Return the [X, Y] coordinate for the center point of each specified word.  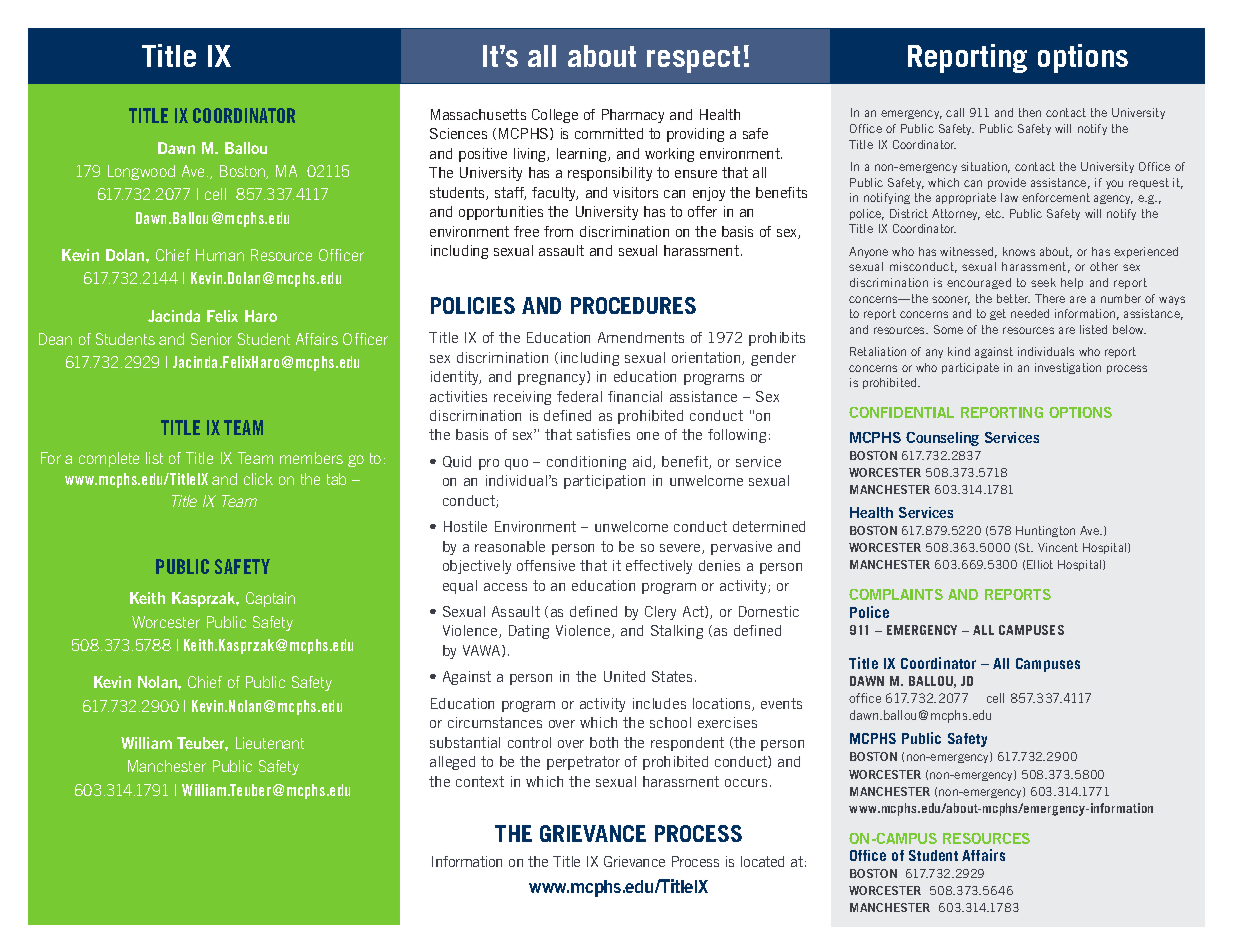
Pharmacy [633, 116]
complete [109, 459]
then [1030, 112]
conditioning [586, 463]
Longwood [141, 172]
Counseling [942, 439]
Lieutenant [270, 743]
